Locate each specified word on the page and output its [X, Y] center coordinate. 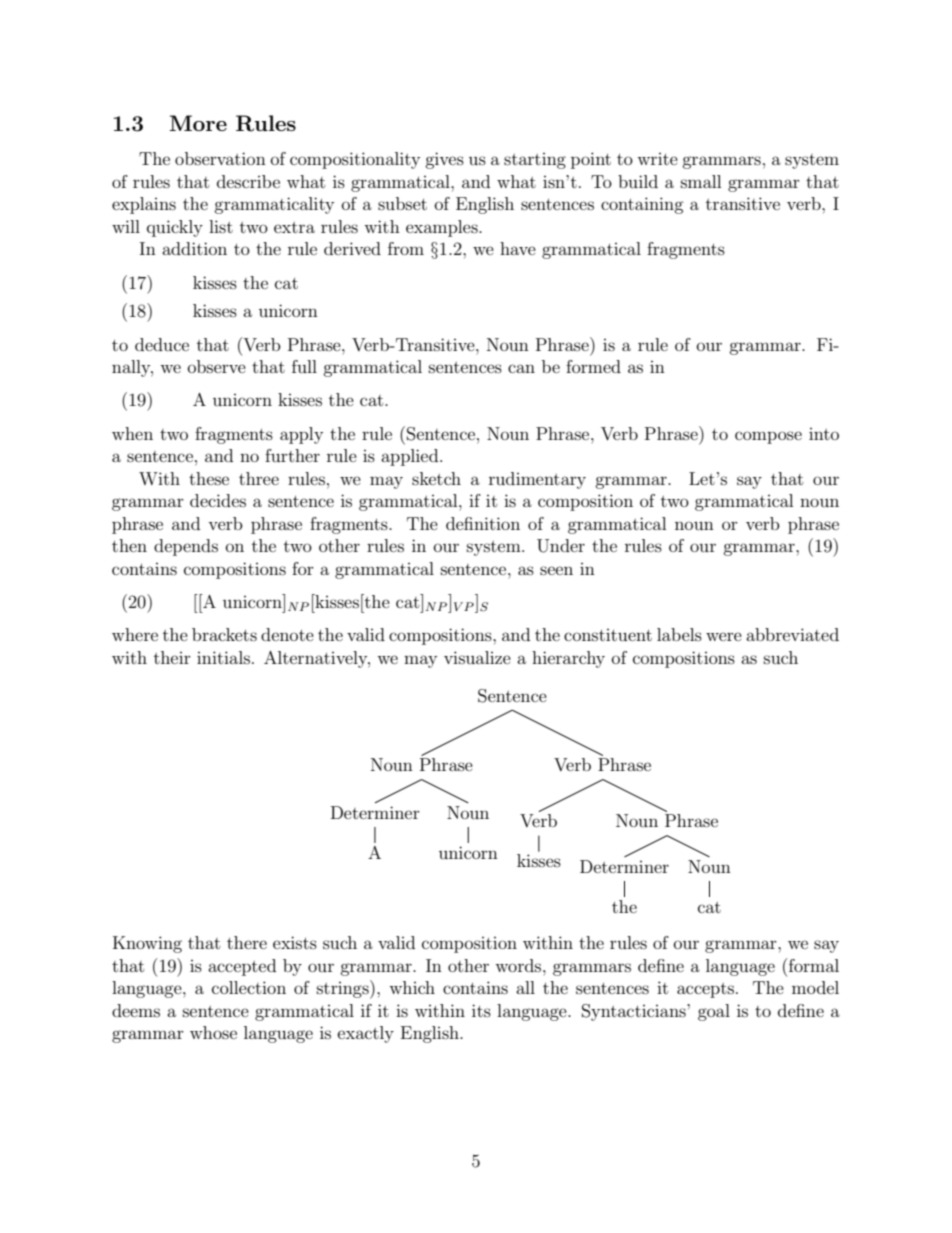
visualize [477, 657]
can [521, 368]
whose [213, 1032]
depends [186, 547]
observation [220, 158]
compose [768, 437]
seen [556, 570]
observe [217, 366]
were [724, 636]
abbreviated [792, 634]
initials [223, 657]
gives [444, 160]
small [701, 181]
